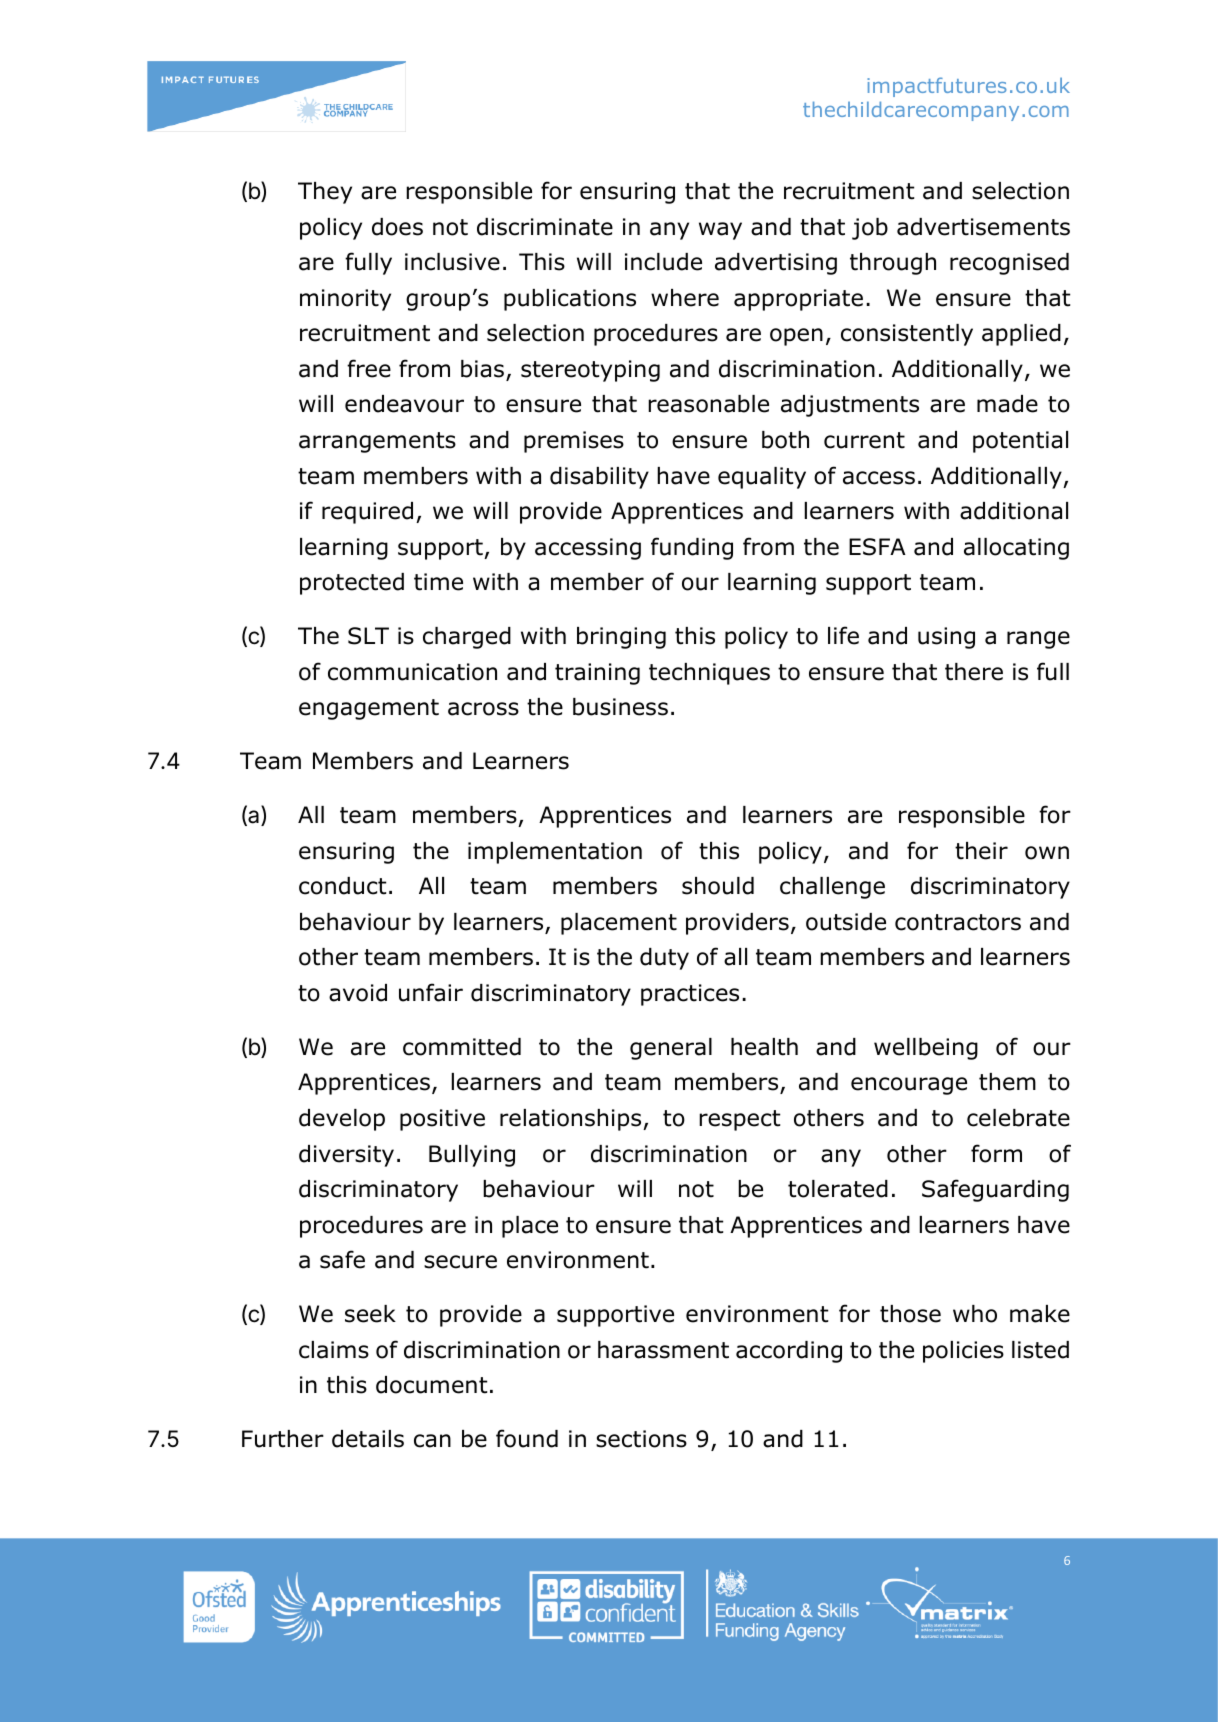 The width and height of the image is (1218, 1722). Describe the element at coordinates (926, 1049) in the image. I see `wellbeing` at that location.
